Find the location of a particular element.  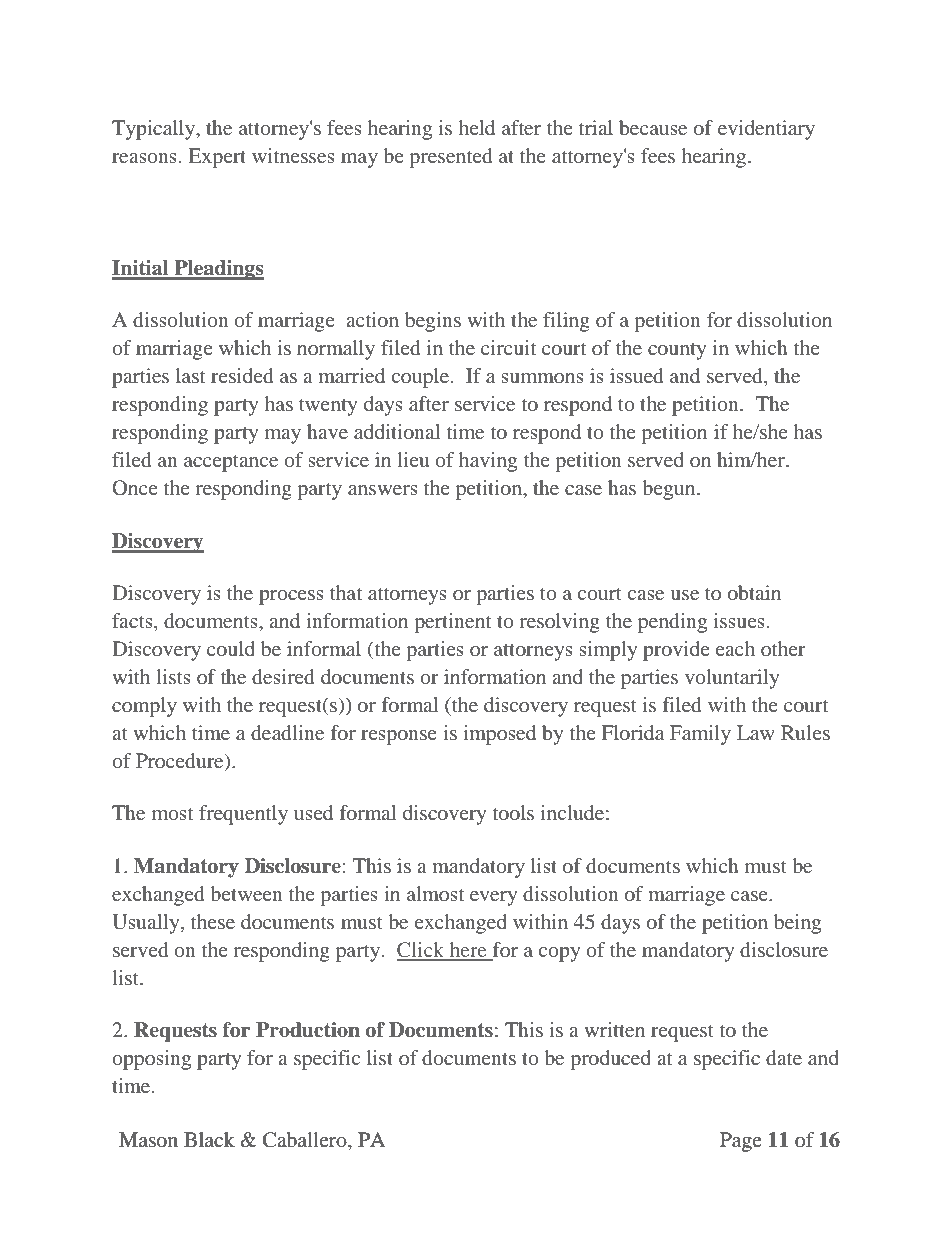

county is located at coordinates (677, 351).
